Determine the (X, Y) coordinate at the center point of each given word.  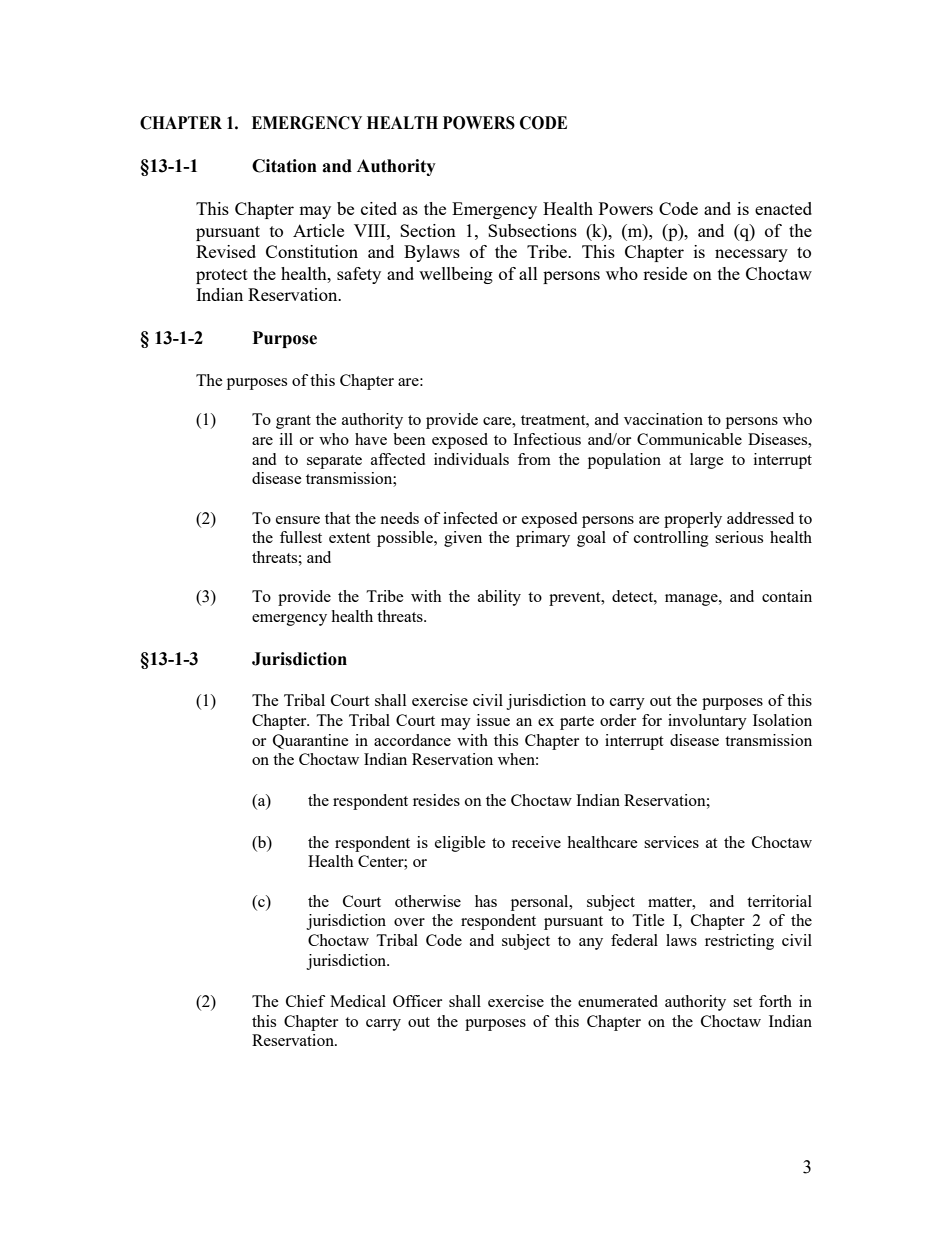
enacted (783, 208)
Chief (305, 1001)
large (707, 461)
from (534, 459)
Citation (284, 166)
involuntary (707, 722)
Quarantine (311, 741)
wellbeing (456, 275)
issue (493, 720)
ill (286, 439)
